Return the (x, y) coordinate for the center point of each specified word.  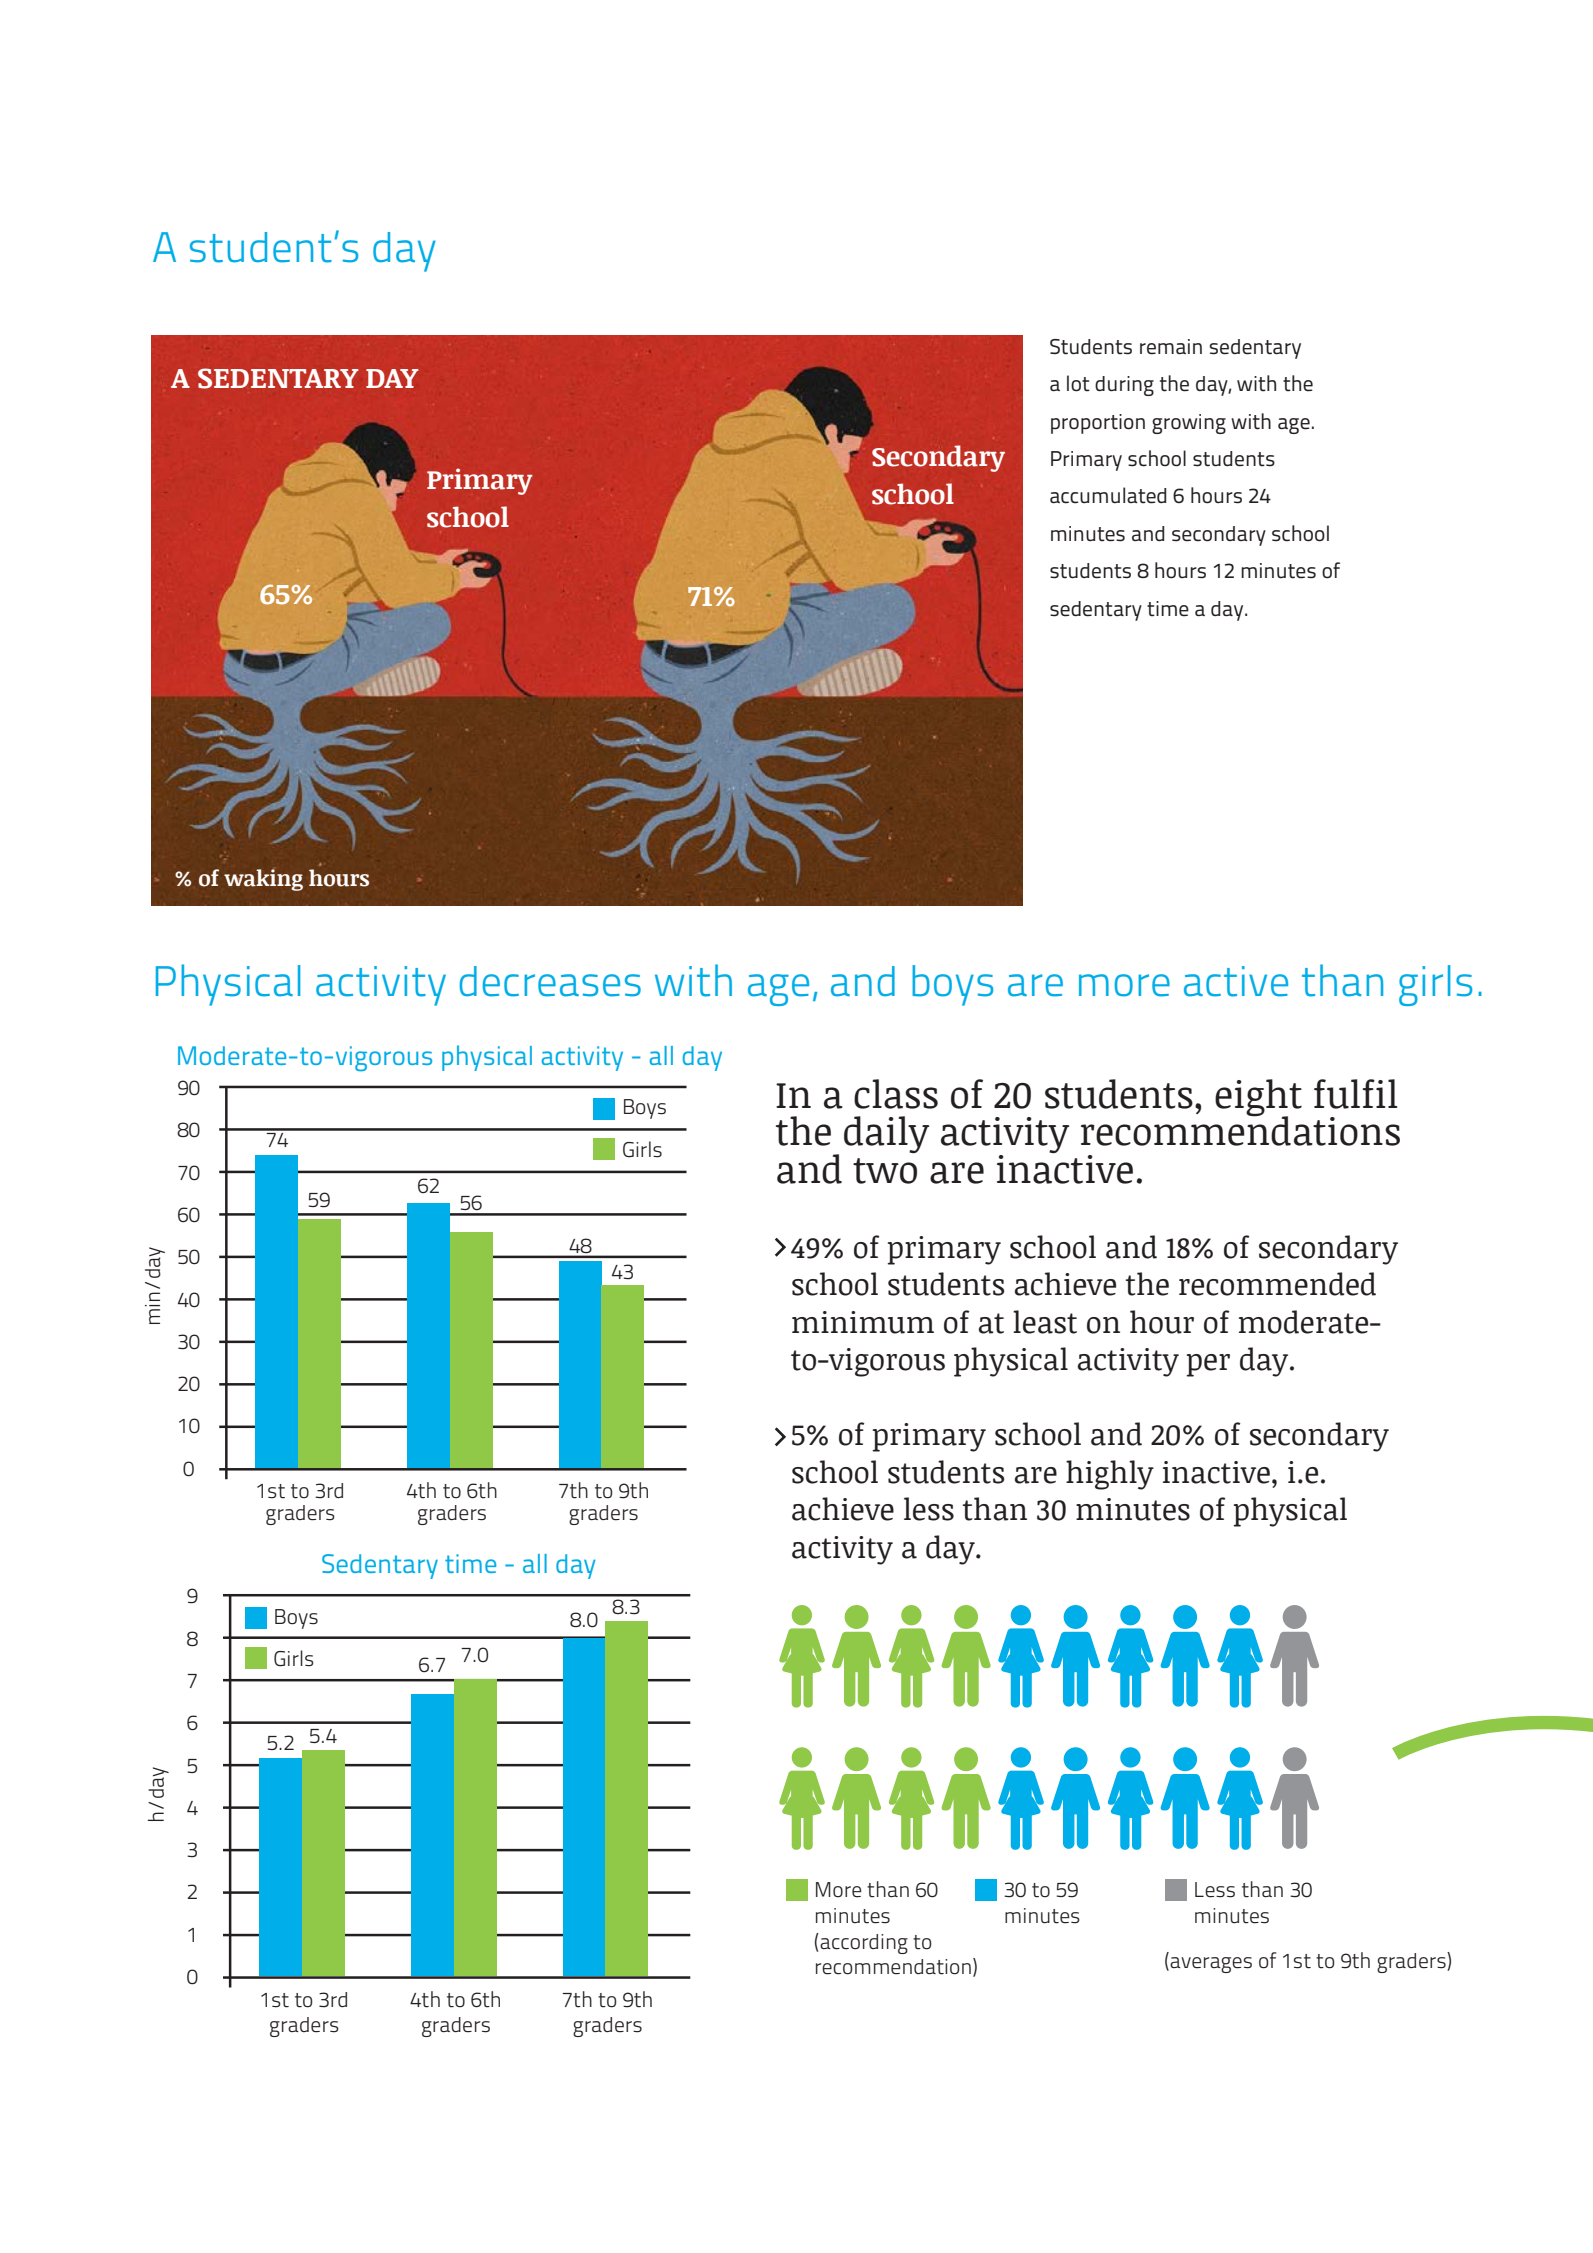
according (864, 1944)
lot (1078, 383)
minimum (863, 1322)
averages (1211, 1965)
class (896, 1094)
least (1045, 1322)
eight (1258, 1099)
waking (263, 880)
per (1208, 1365)
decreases (550, 981)
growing (1189, 424)
